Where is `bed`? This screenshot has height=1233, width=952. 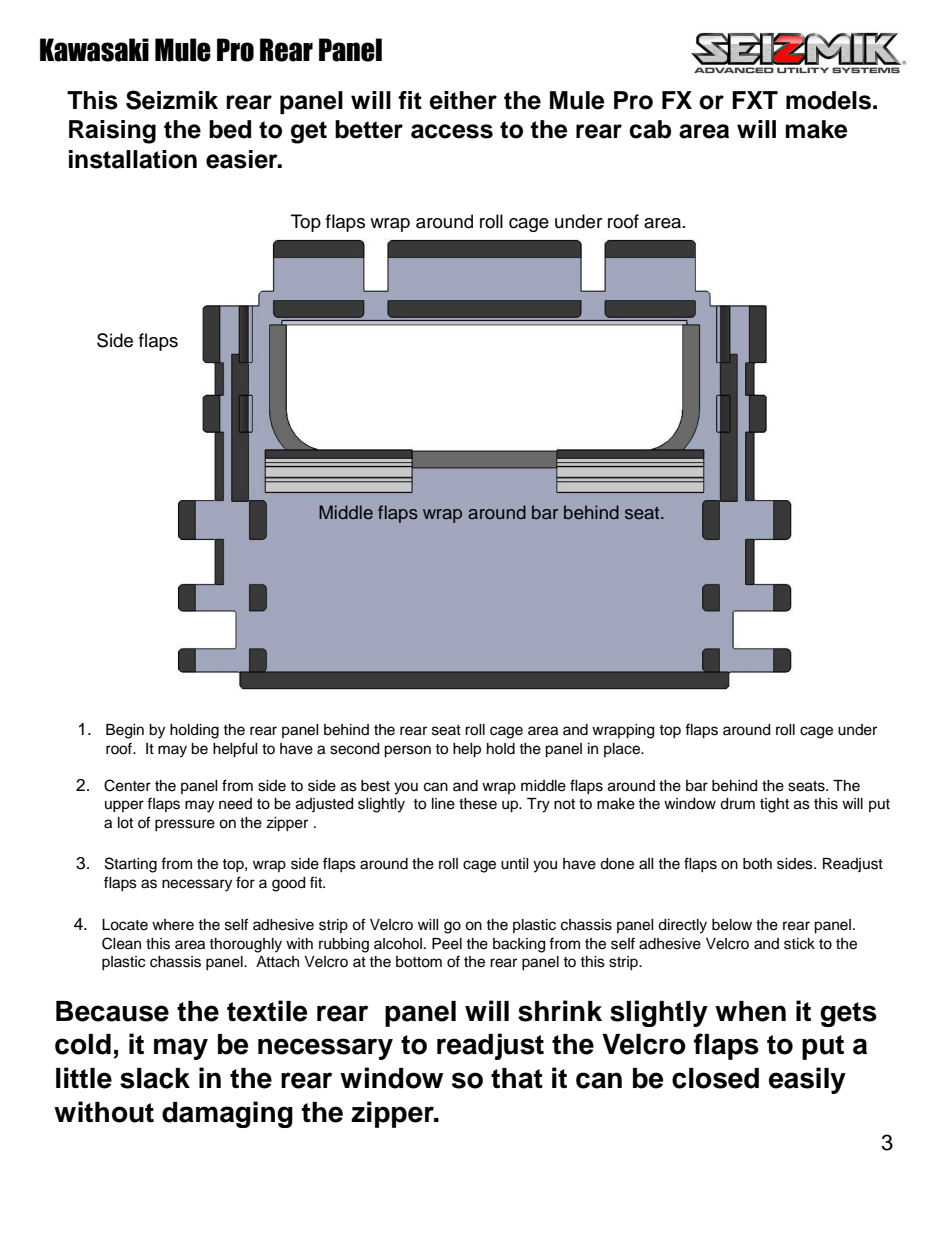
bed is located at coordinates (230, 129).
